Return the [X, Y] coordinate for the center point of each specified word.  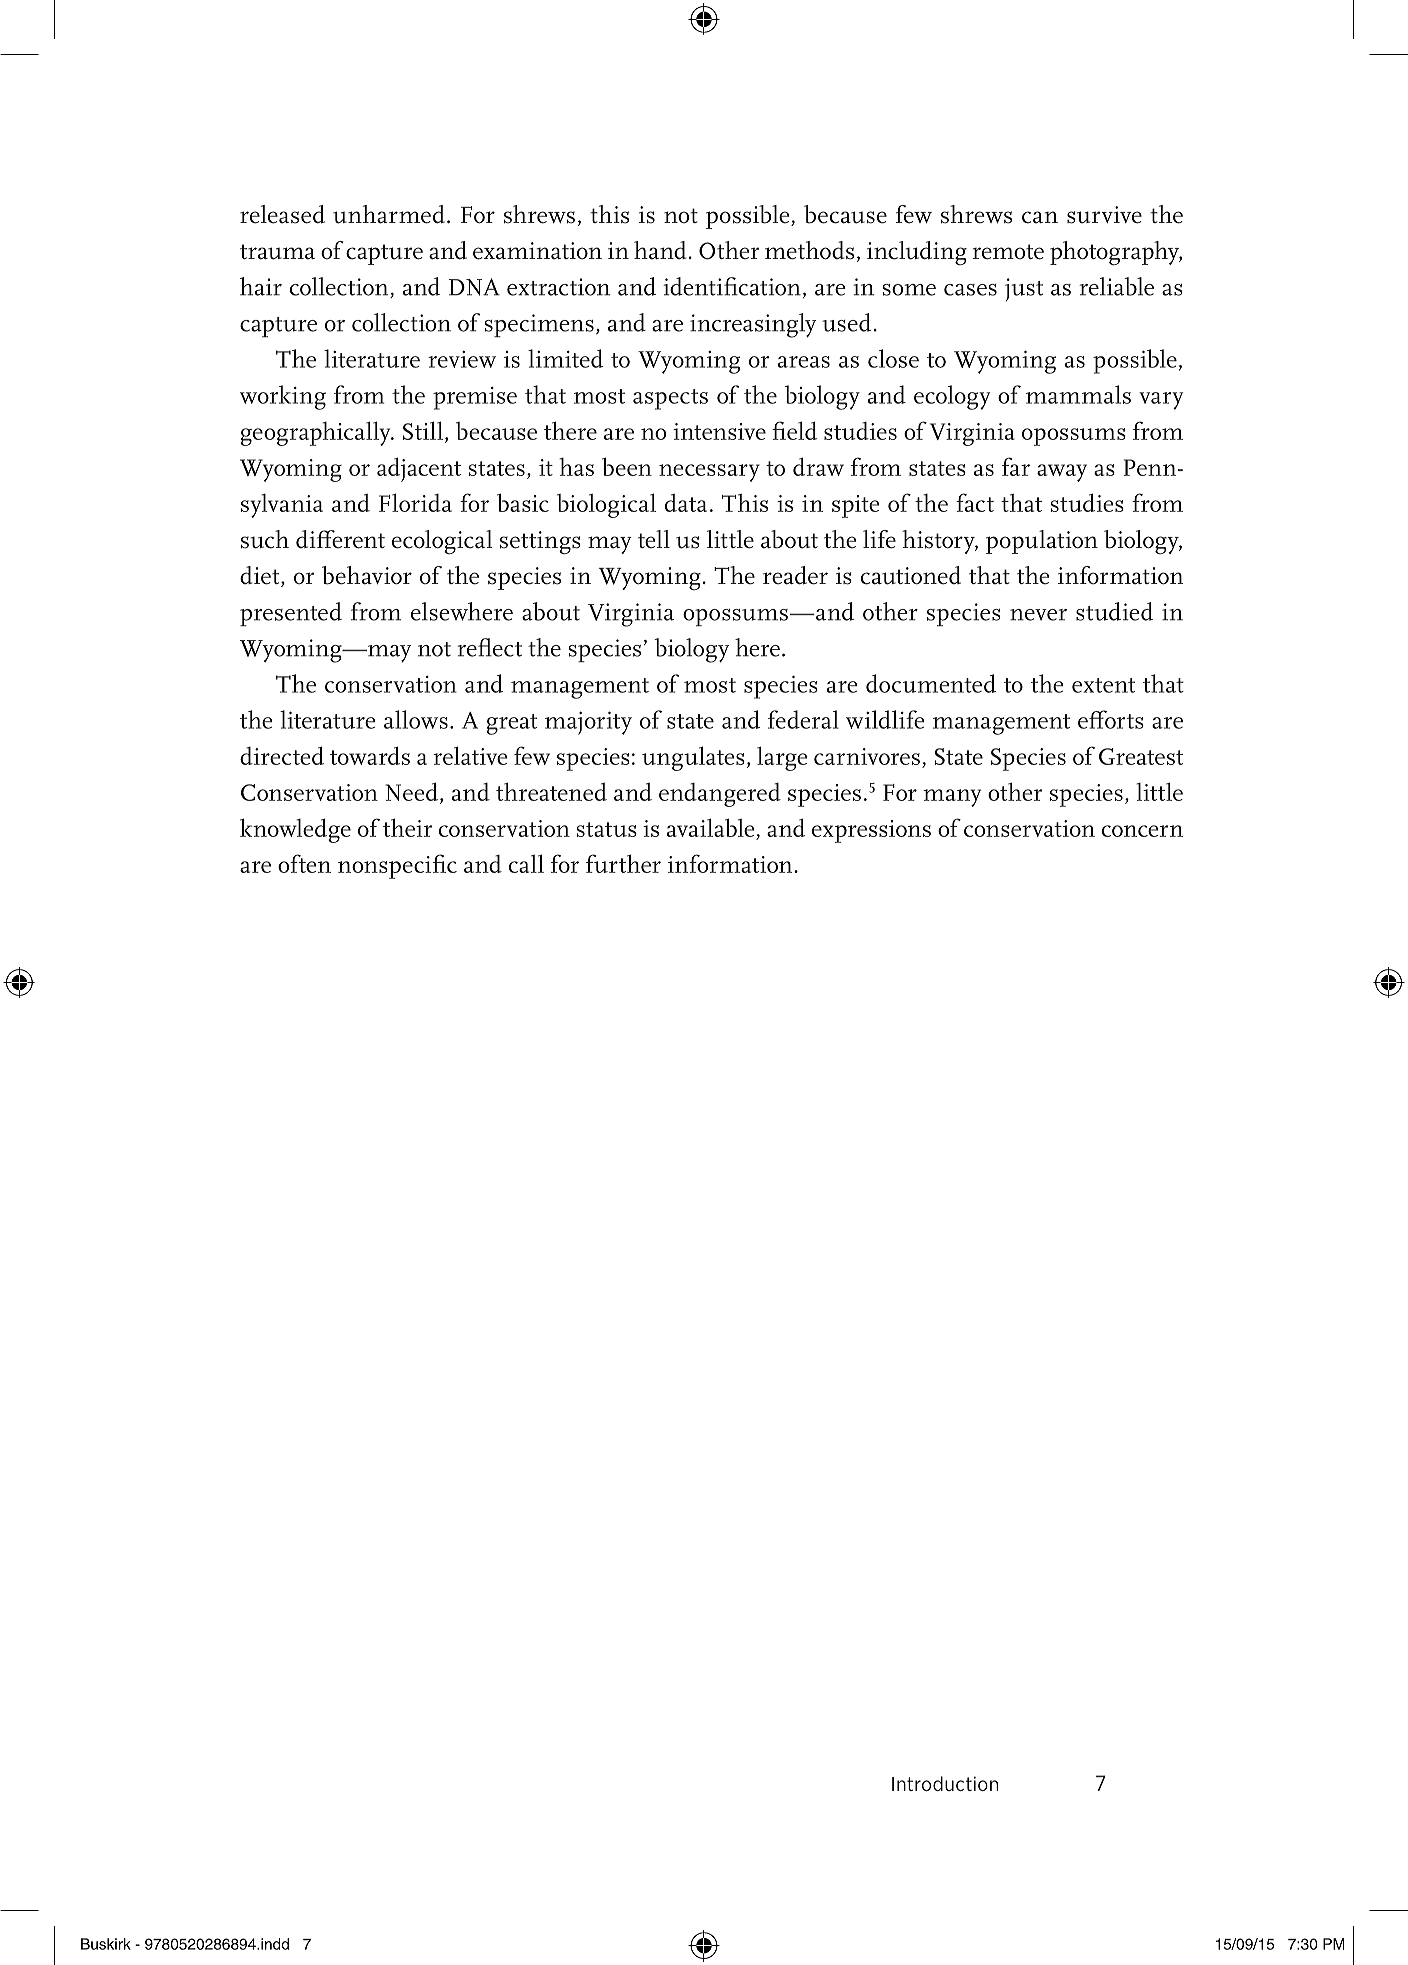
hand [661, 250]
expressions [871, 831]
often [304, 863]
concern [1142, 831]
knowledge [295, 830]
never [1038, 615]
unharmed [389, 214]
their [408, 827]
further [623, 863]
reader [795, 575]
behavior [367, 575]
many [952, 798]
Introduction [945, 1783]
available [712, 829]
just [1024, 290]
